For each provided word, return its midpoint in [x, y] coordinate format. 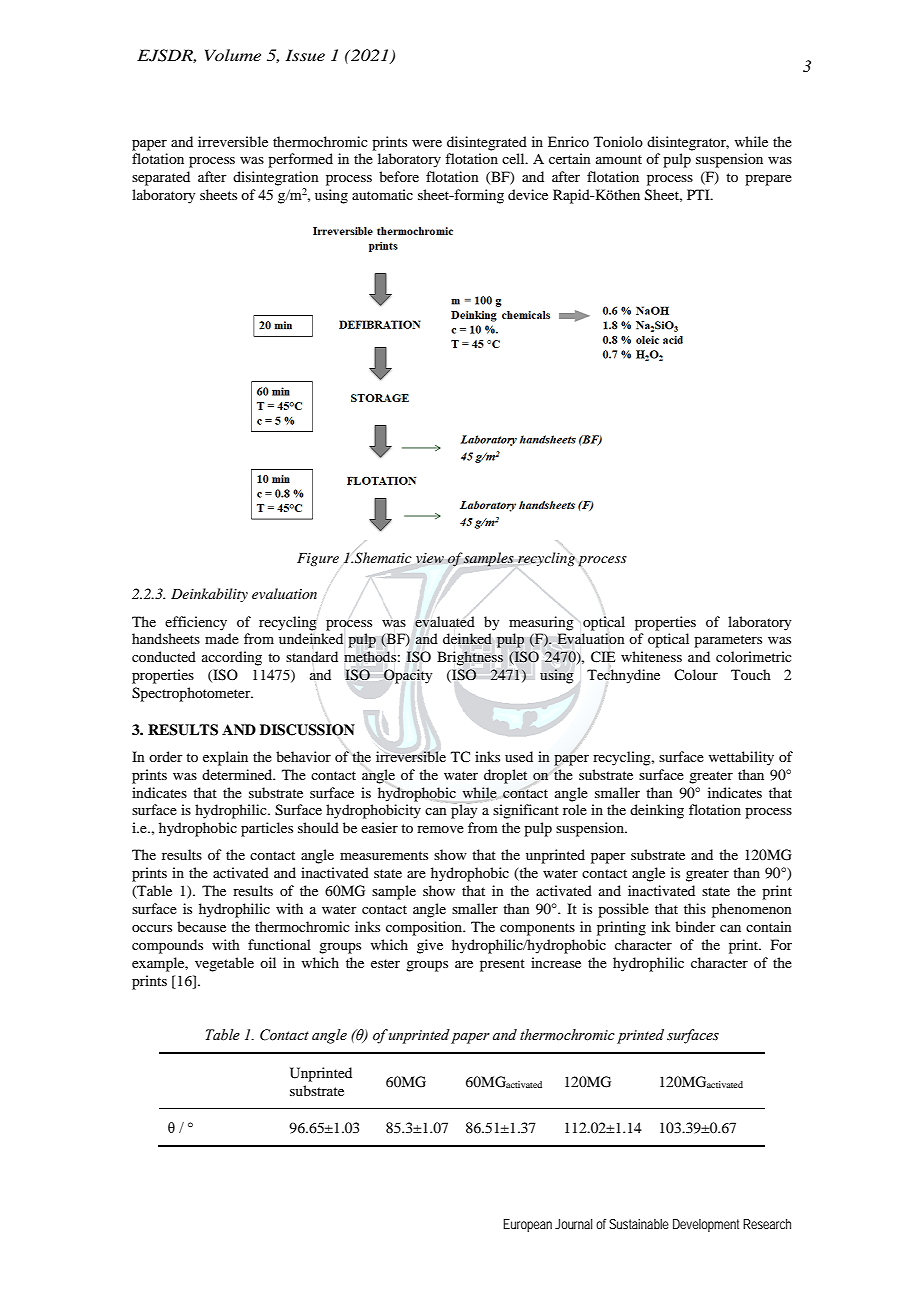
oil [268, 962]
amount [619, 159]
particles [267, 829]
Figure [318, 559]
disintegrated [487, 143]
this [695, 908]
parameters [728, 641]
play [464, 811]
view [430, 558]
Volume [233, 55]
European [527, 1225]
